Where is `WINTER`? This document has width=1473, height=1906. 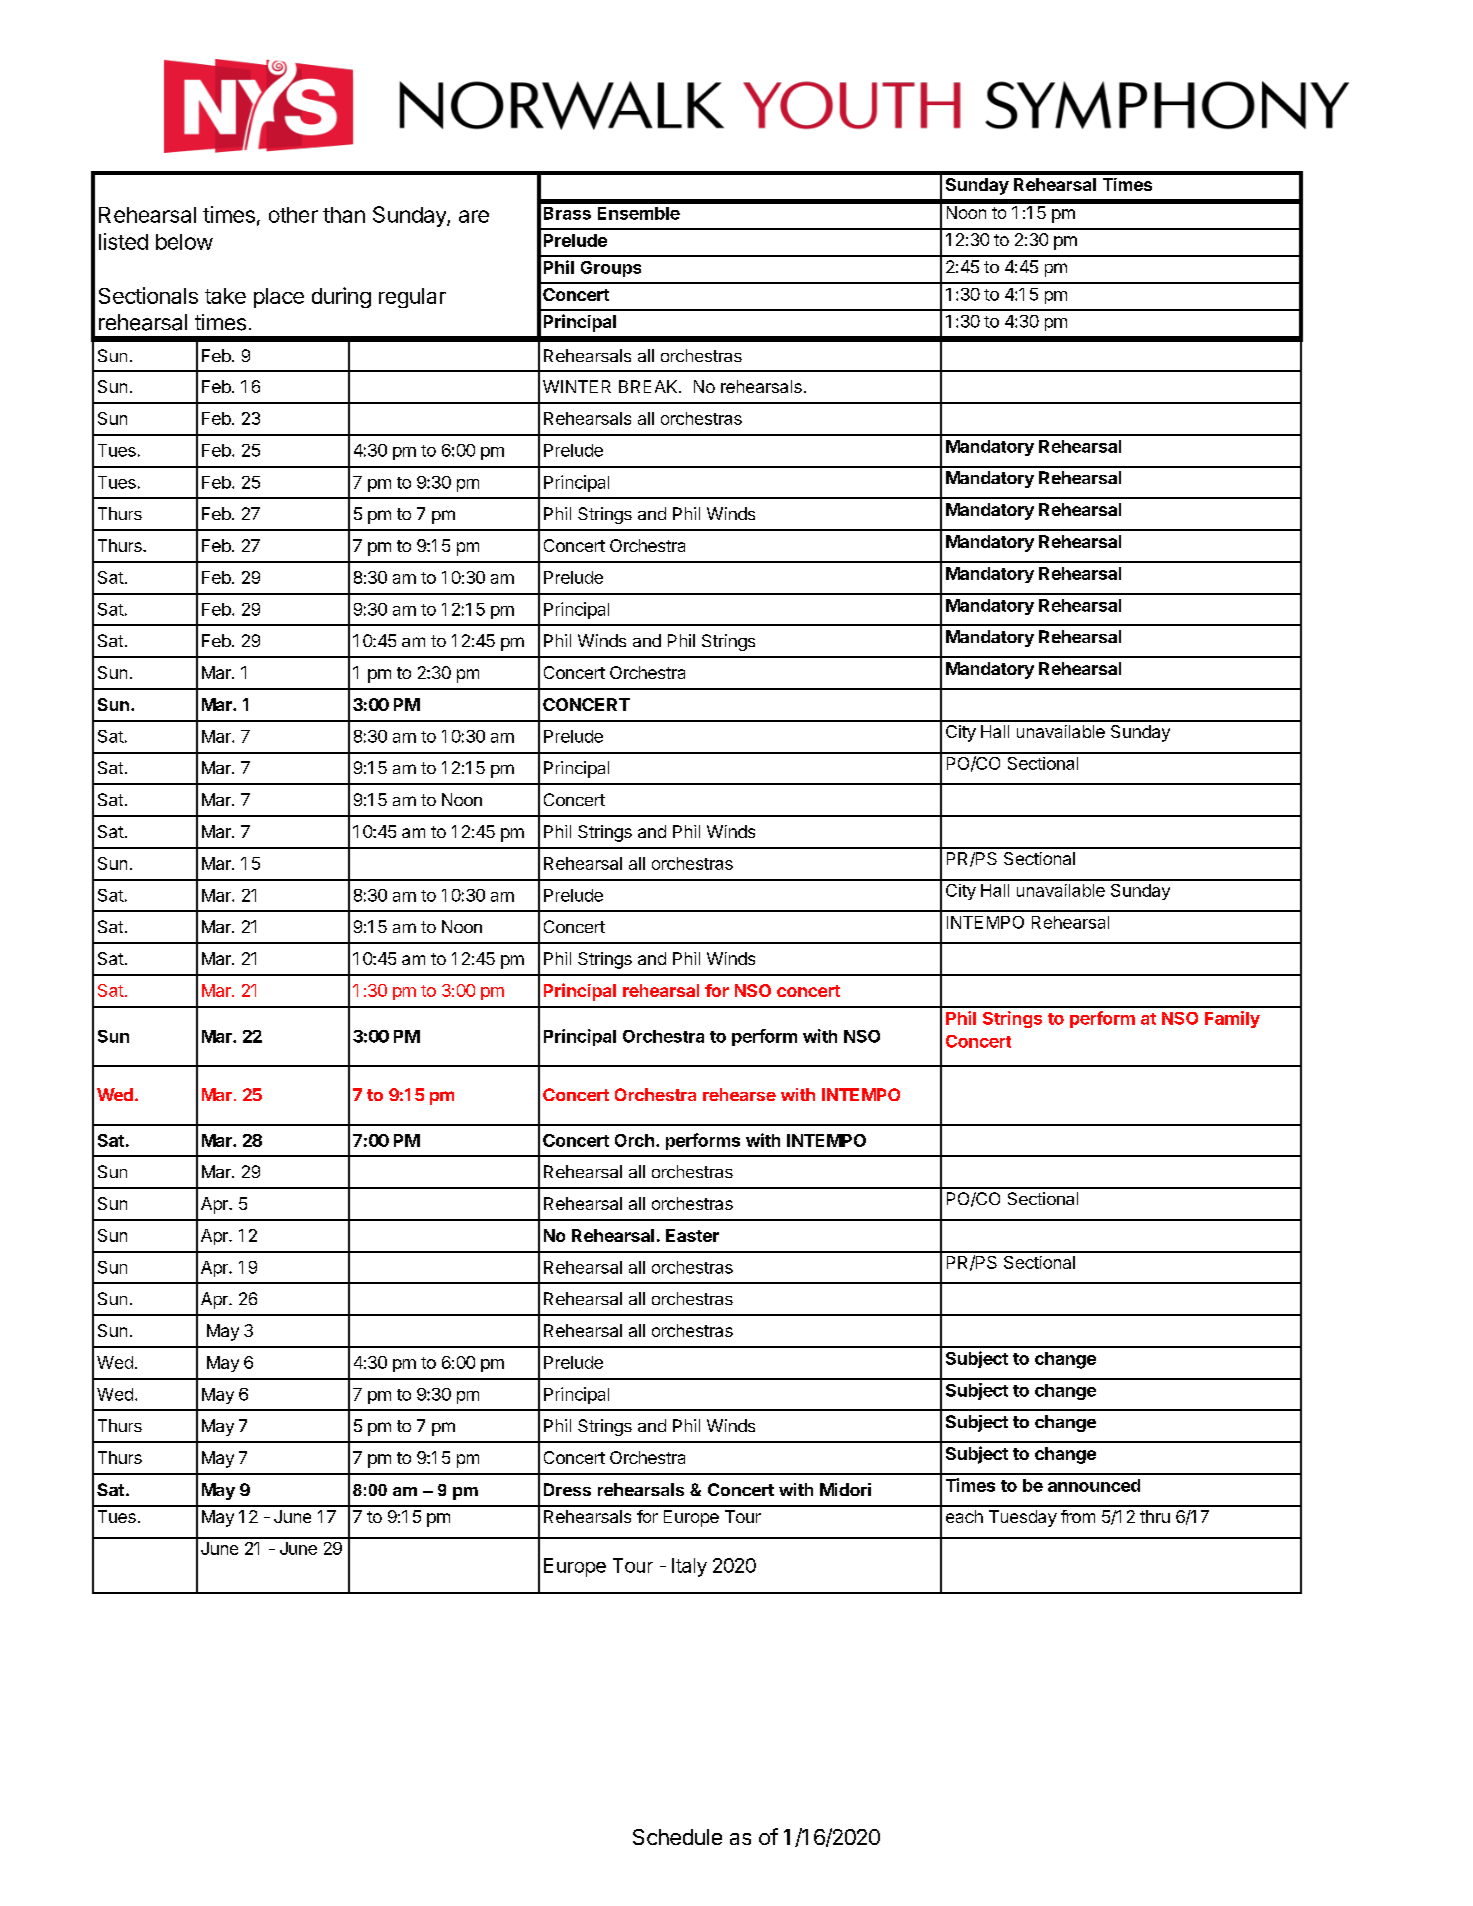 WINTER is located at coordinates (577, 386).
